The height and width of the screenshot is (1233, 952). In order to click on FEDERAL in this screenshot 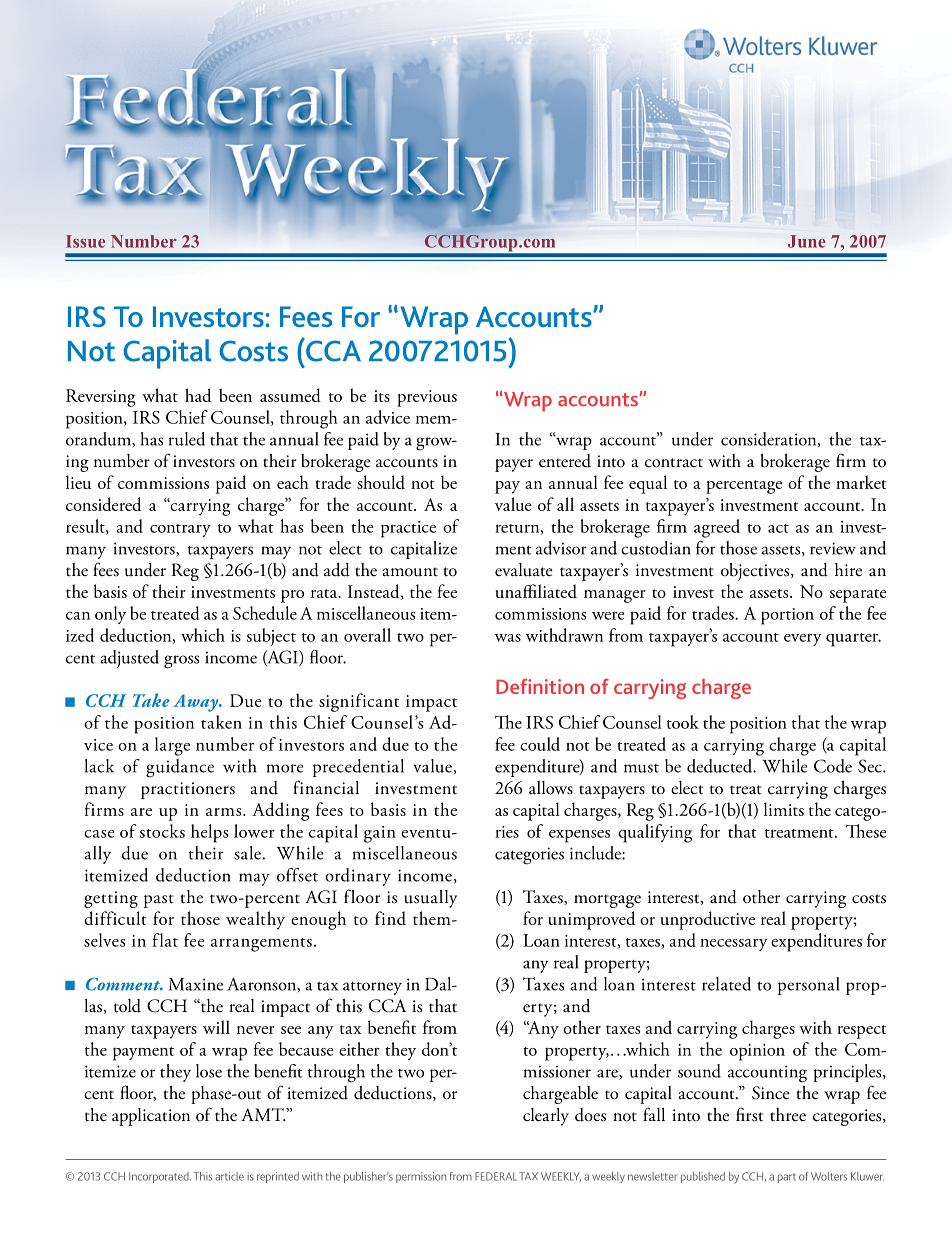, I will do `click(496, 1176)`.
